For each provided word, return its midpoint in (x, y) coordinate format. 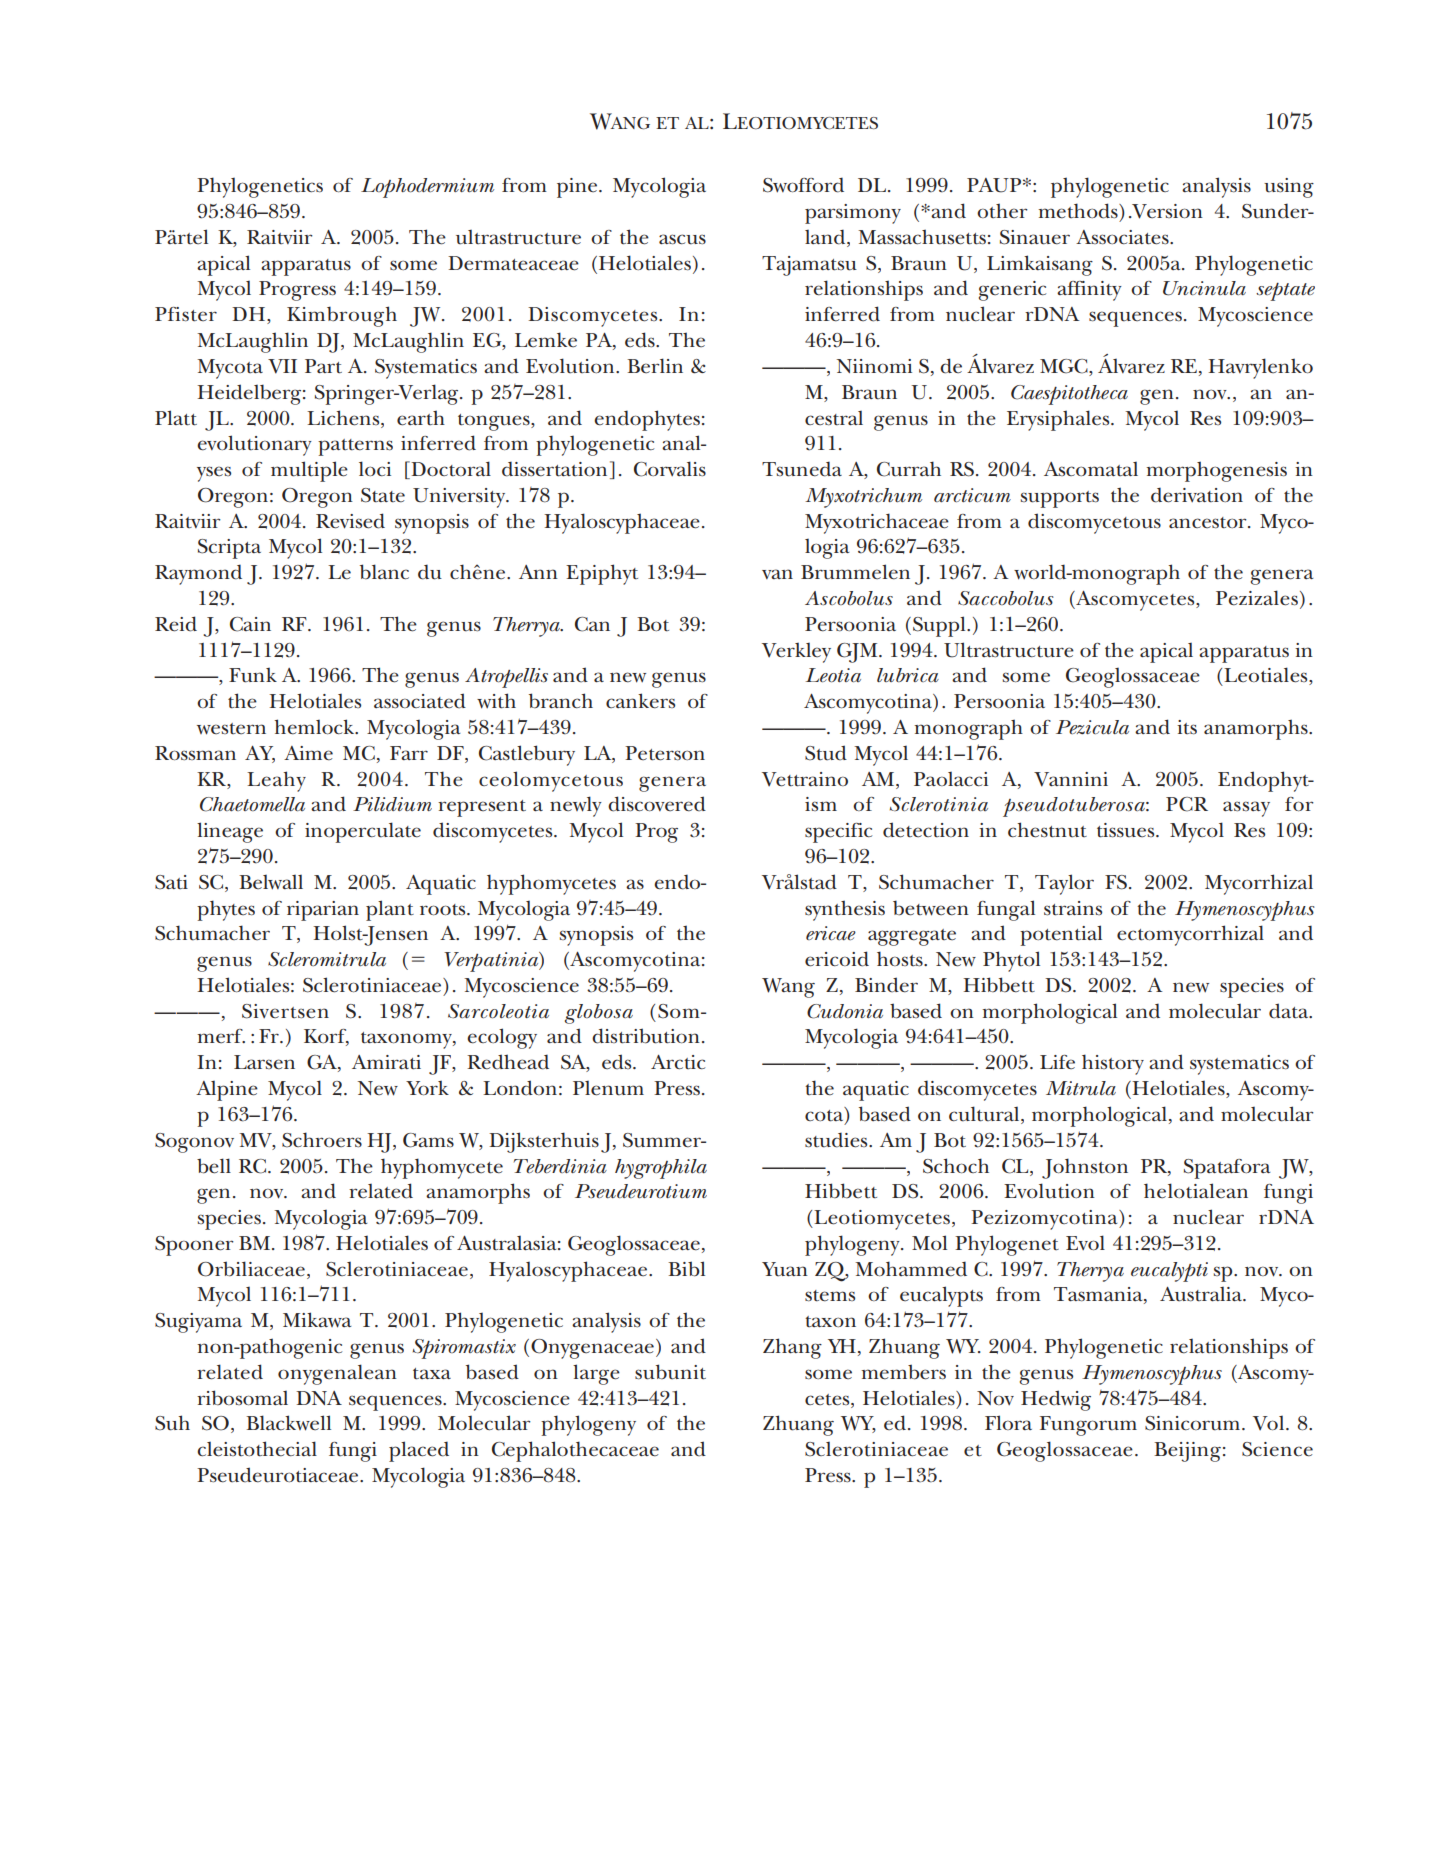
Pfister (186, 314)
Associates (1123, 237)
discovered (657, 804)
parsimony (853, 214)
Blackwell (288, 1423)
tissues (1127, 830)
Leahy (276, 781)
